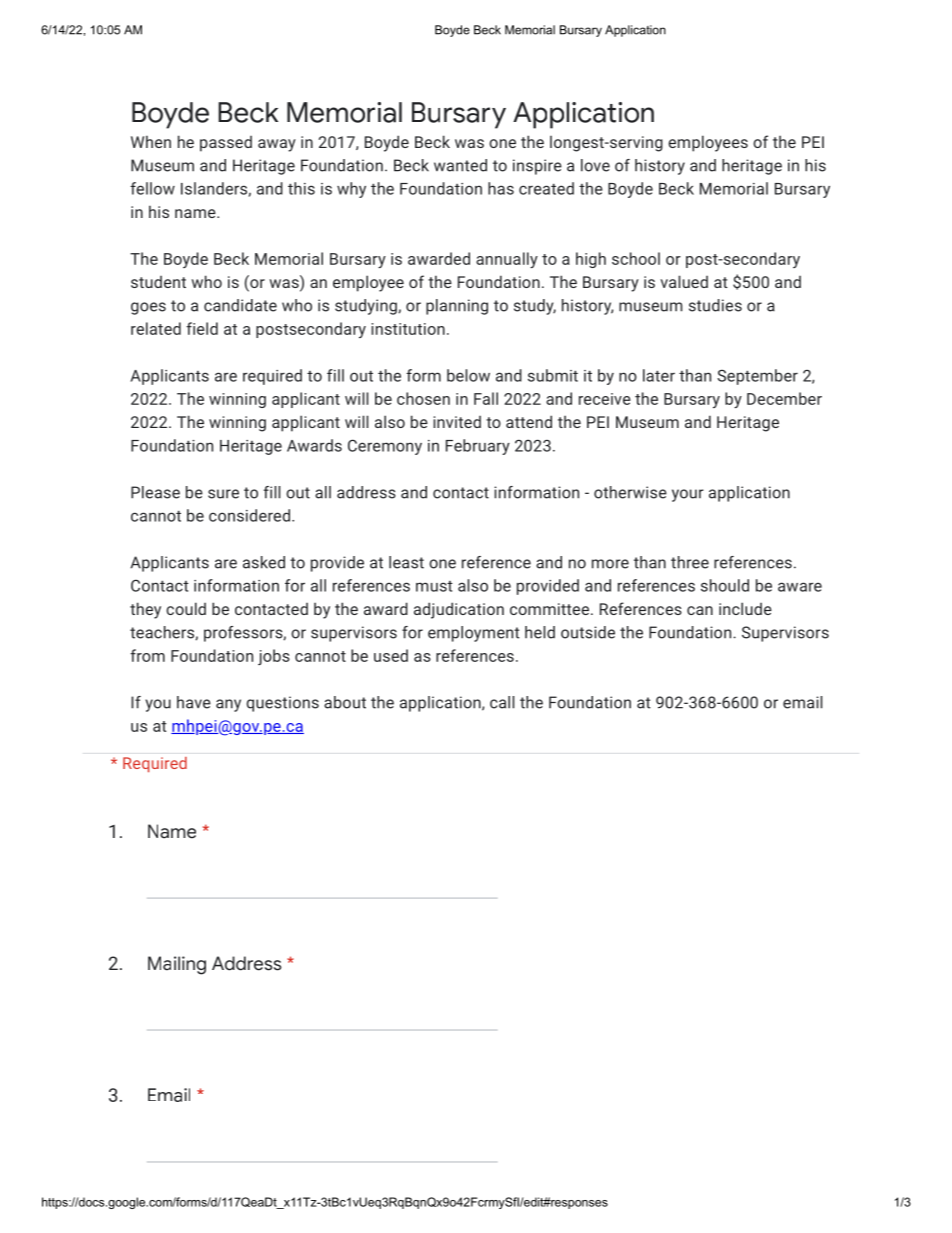 Image resolution: width=952 pixels, height=1233 pixels. Describe the element at coordinates (757, 377) in the screenshot. I see `September` at that location.
